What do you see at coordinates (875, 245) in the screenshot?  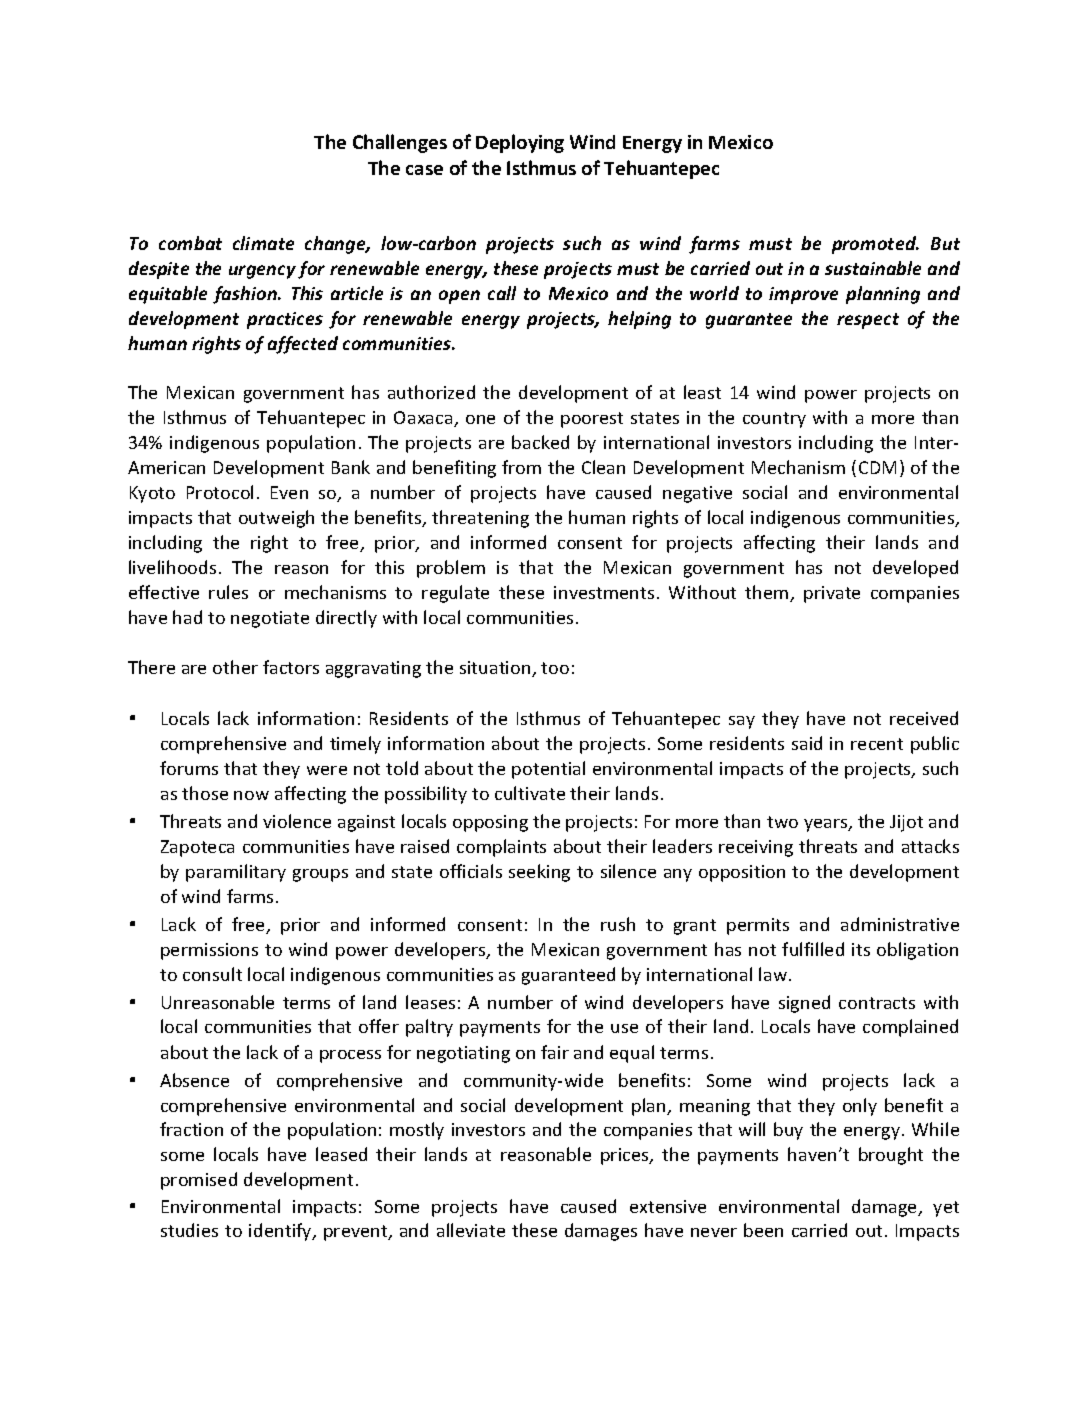 I see `promoted` at bounding box center [875, 245].
